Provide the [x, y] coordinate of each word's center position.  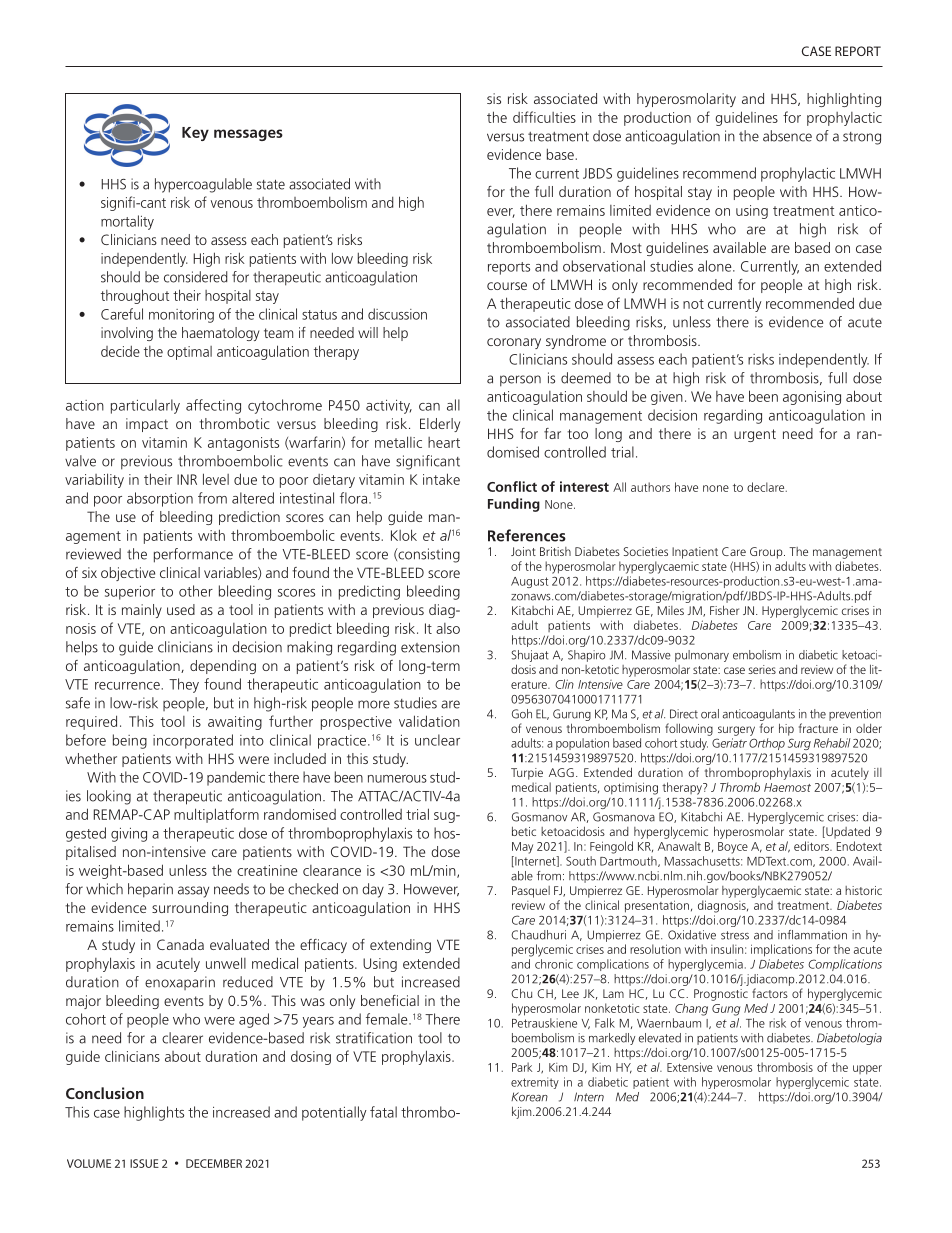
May [522, 848]
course [507, 286]
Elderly [440, 425]
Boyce [733, 848]
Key [195, 134]
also [448, 628]
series [762, 669]
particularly [145, 406]
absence [787, 136]
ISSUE [144, 1163]
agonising [812, 398]
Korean [529, 1097]
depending [223, 667]
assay [193, 892]
